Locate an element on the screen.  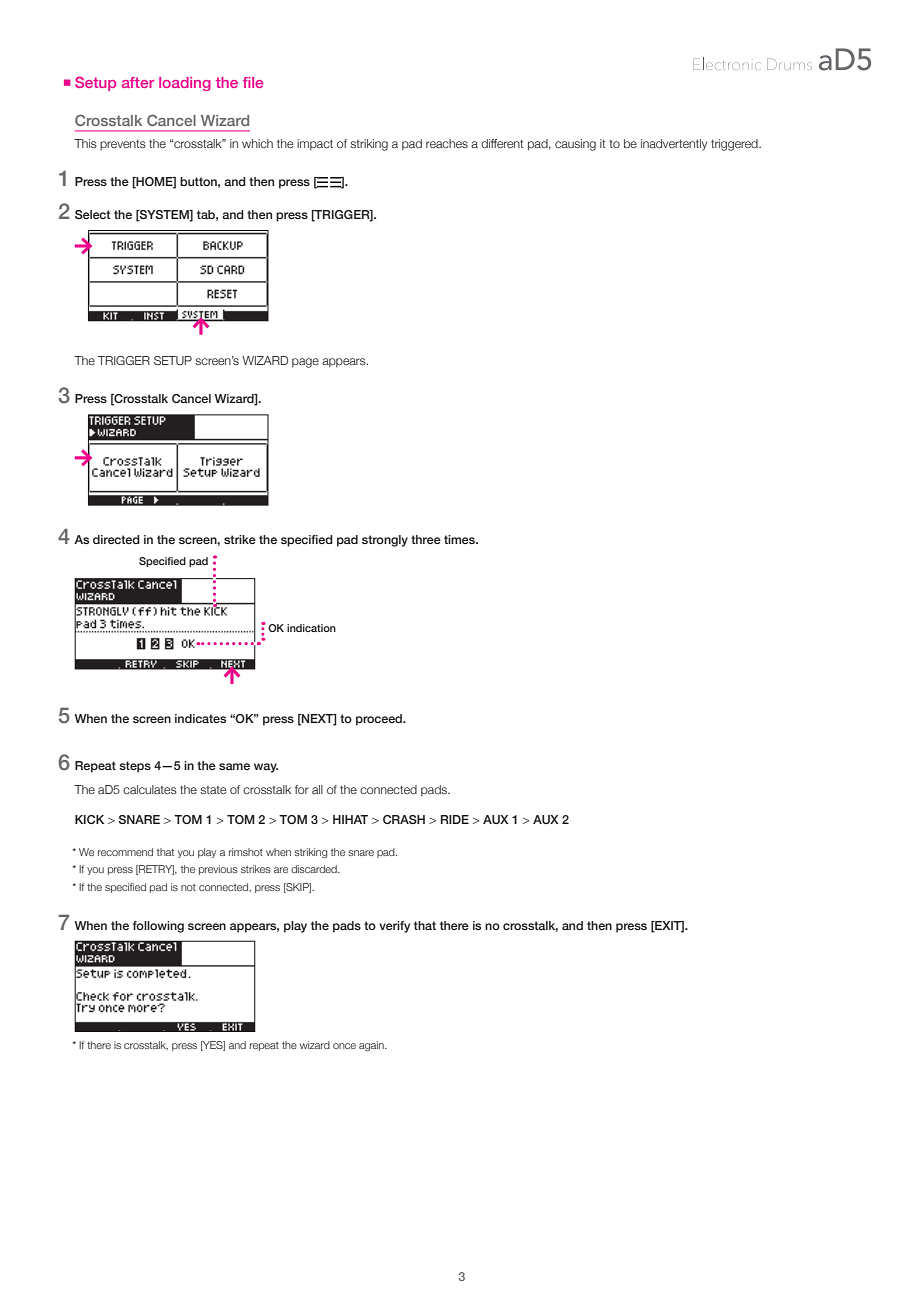
directed is located at coordinates (116, 539).
